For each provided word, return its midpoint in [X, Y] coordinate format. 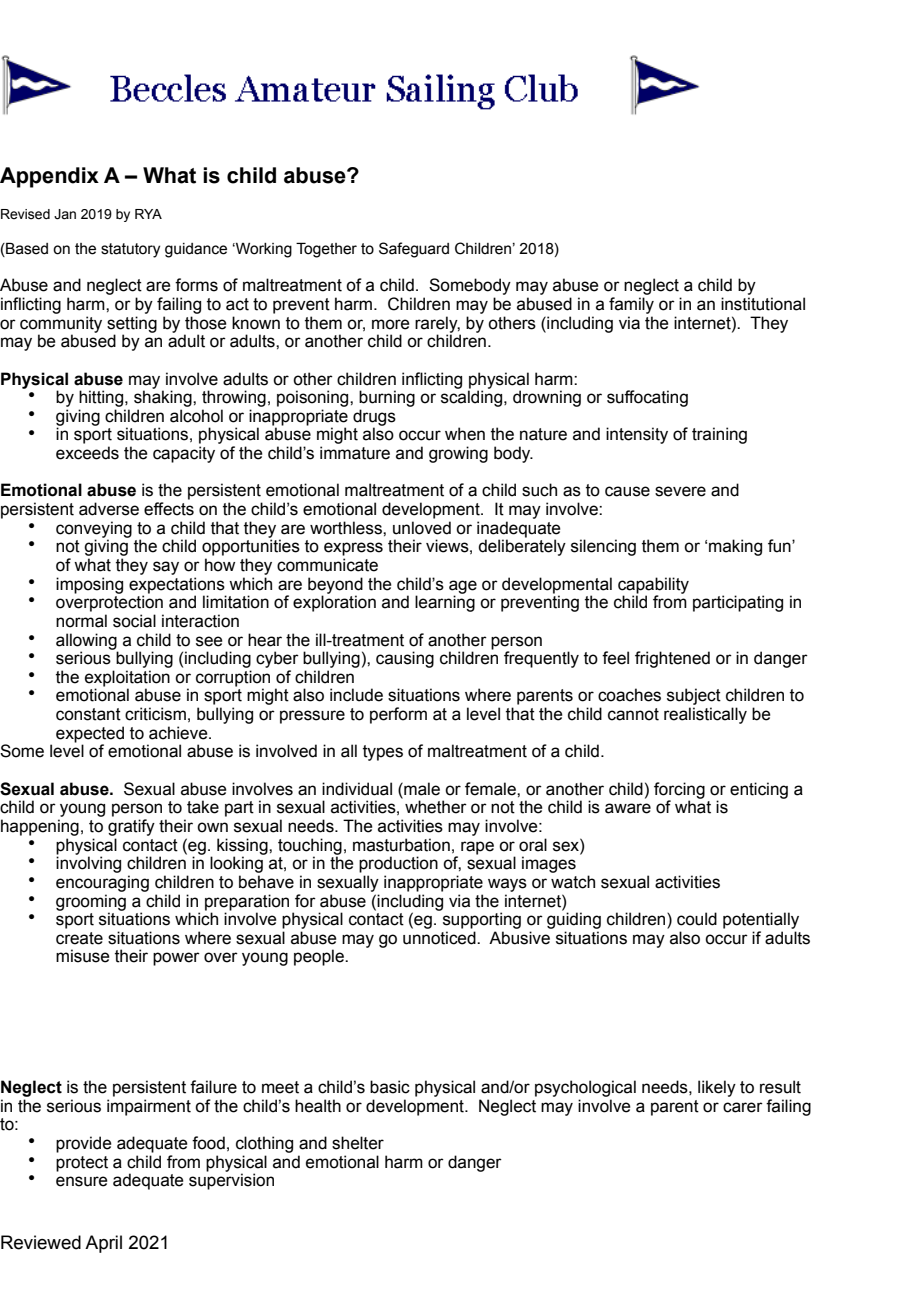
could [697, 919]
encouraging [102, 883]
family [631, 305]
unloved [422, 528]
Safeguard [414, 250]
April [103, 1244]
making [735, 547]
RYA [148, 214]
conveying [94, 530]
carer [743, 1107]
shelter [358, 1143]
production [398, 864]
